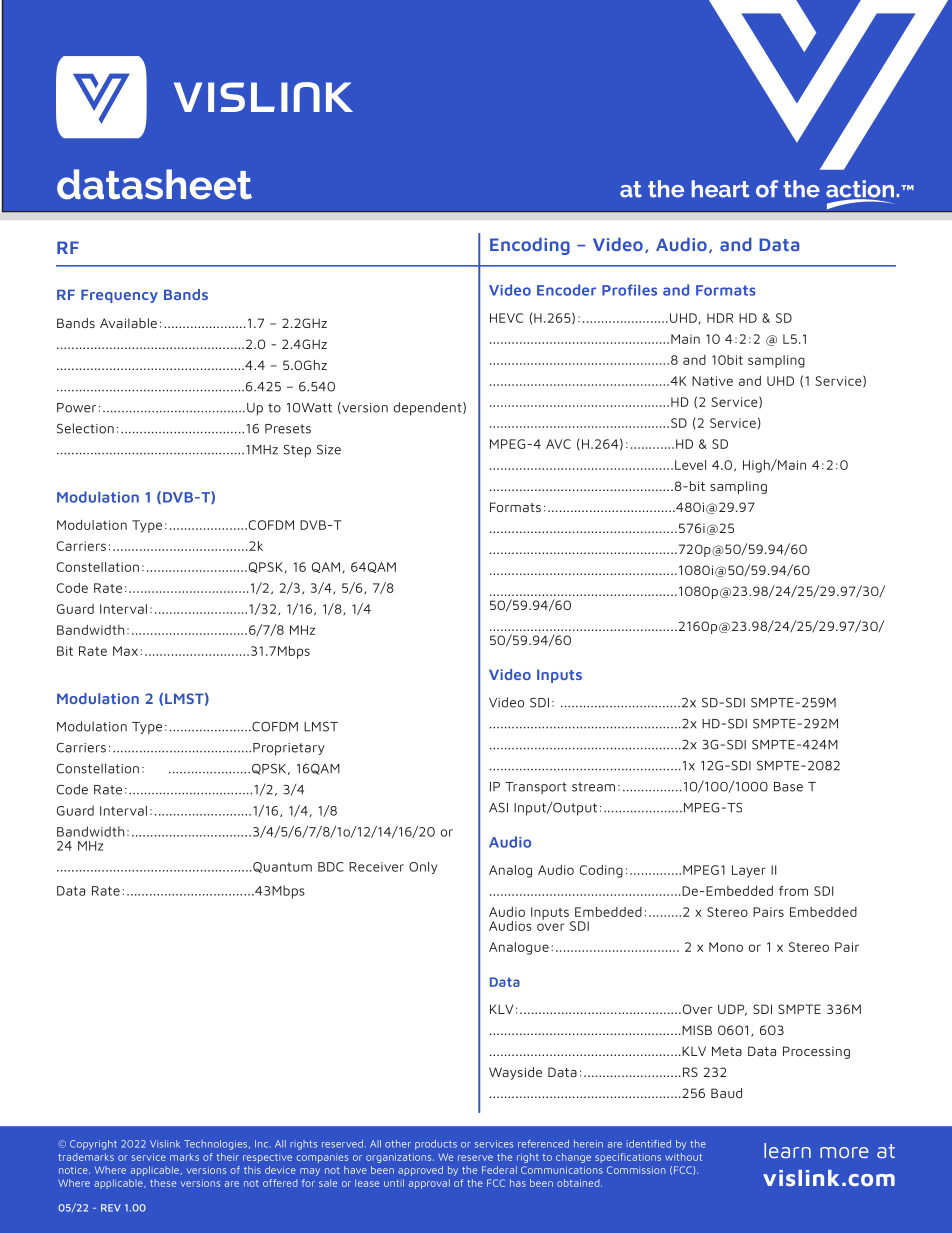 The height and width of the screenshot is (1233, 952). What do you see at coordinates (281, 867) in the screenshot?
I see `Quantum` at bounding box center [281, 867].
